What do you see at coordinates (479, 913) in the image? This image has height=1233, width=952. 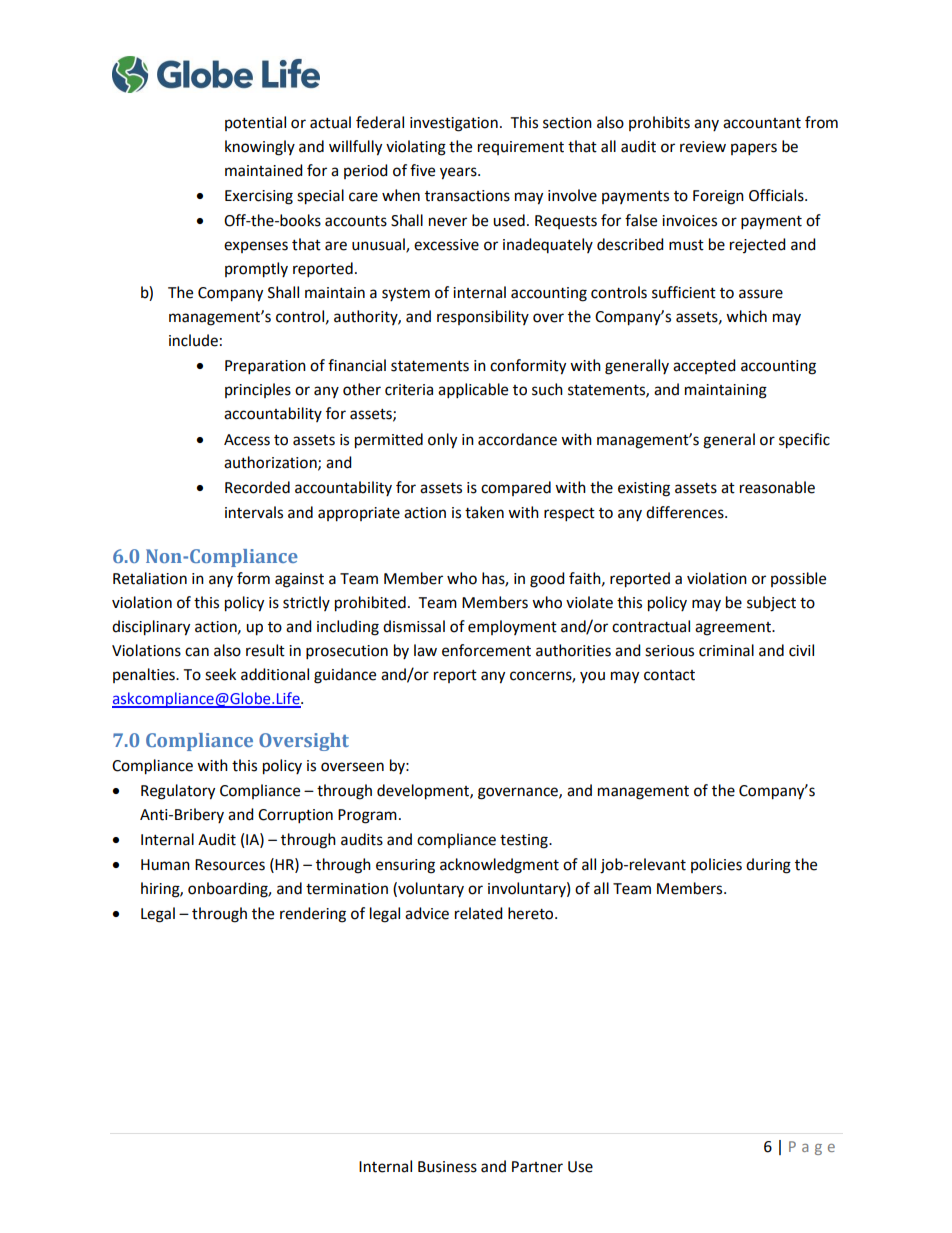 I see `related` at bounding box center [479, 913].
